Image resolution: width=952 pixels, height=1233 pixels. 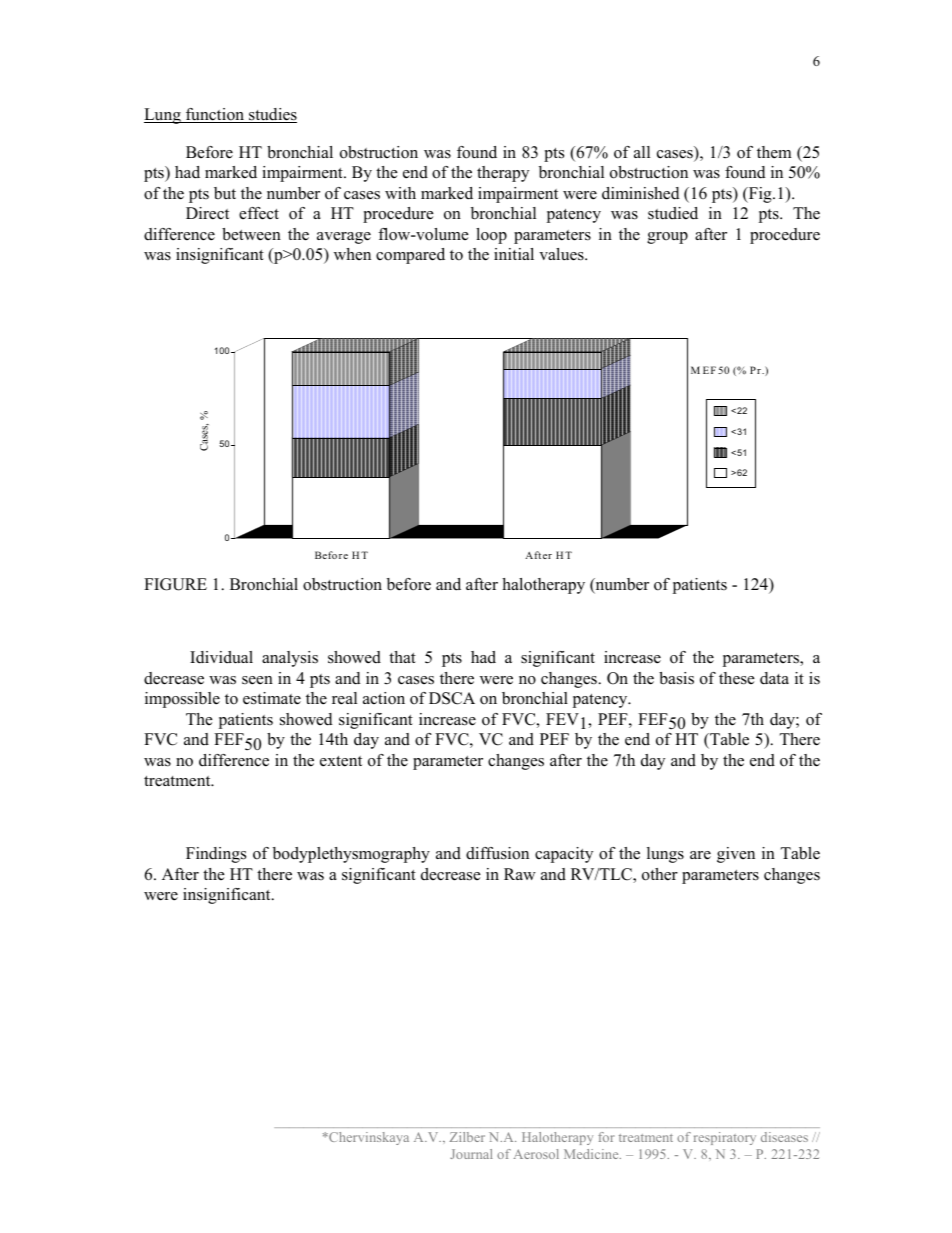 I want to click on studies, so click(x=272, y=115).
